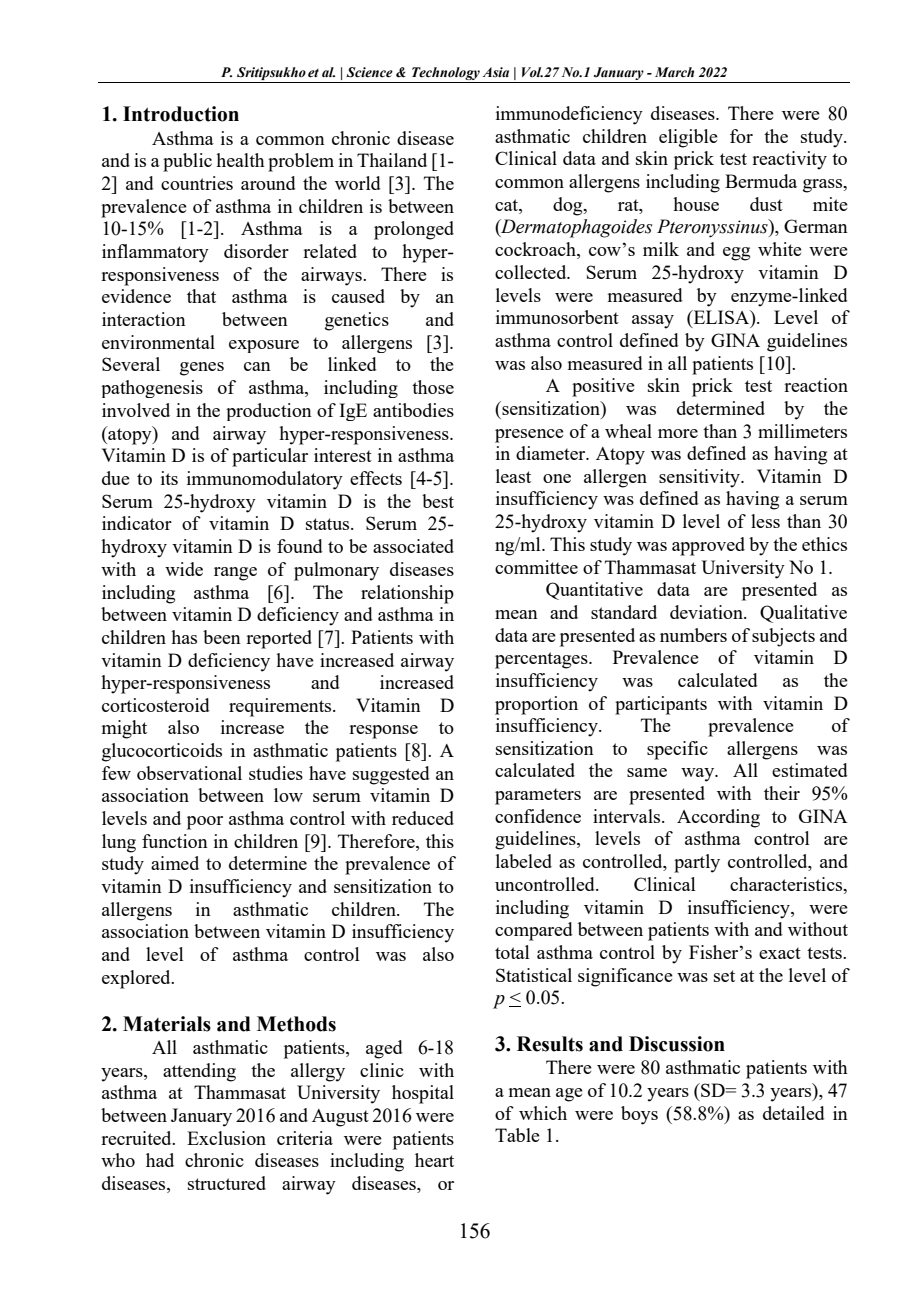 This screenshot has height=1307, width=924. Describe the element at coordinates (184, 637) in the screenshot. I see `has` at that location.
